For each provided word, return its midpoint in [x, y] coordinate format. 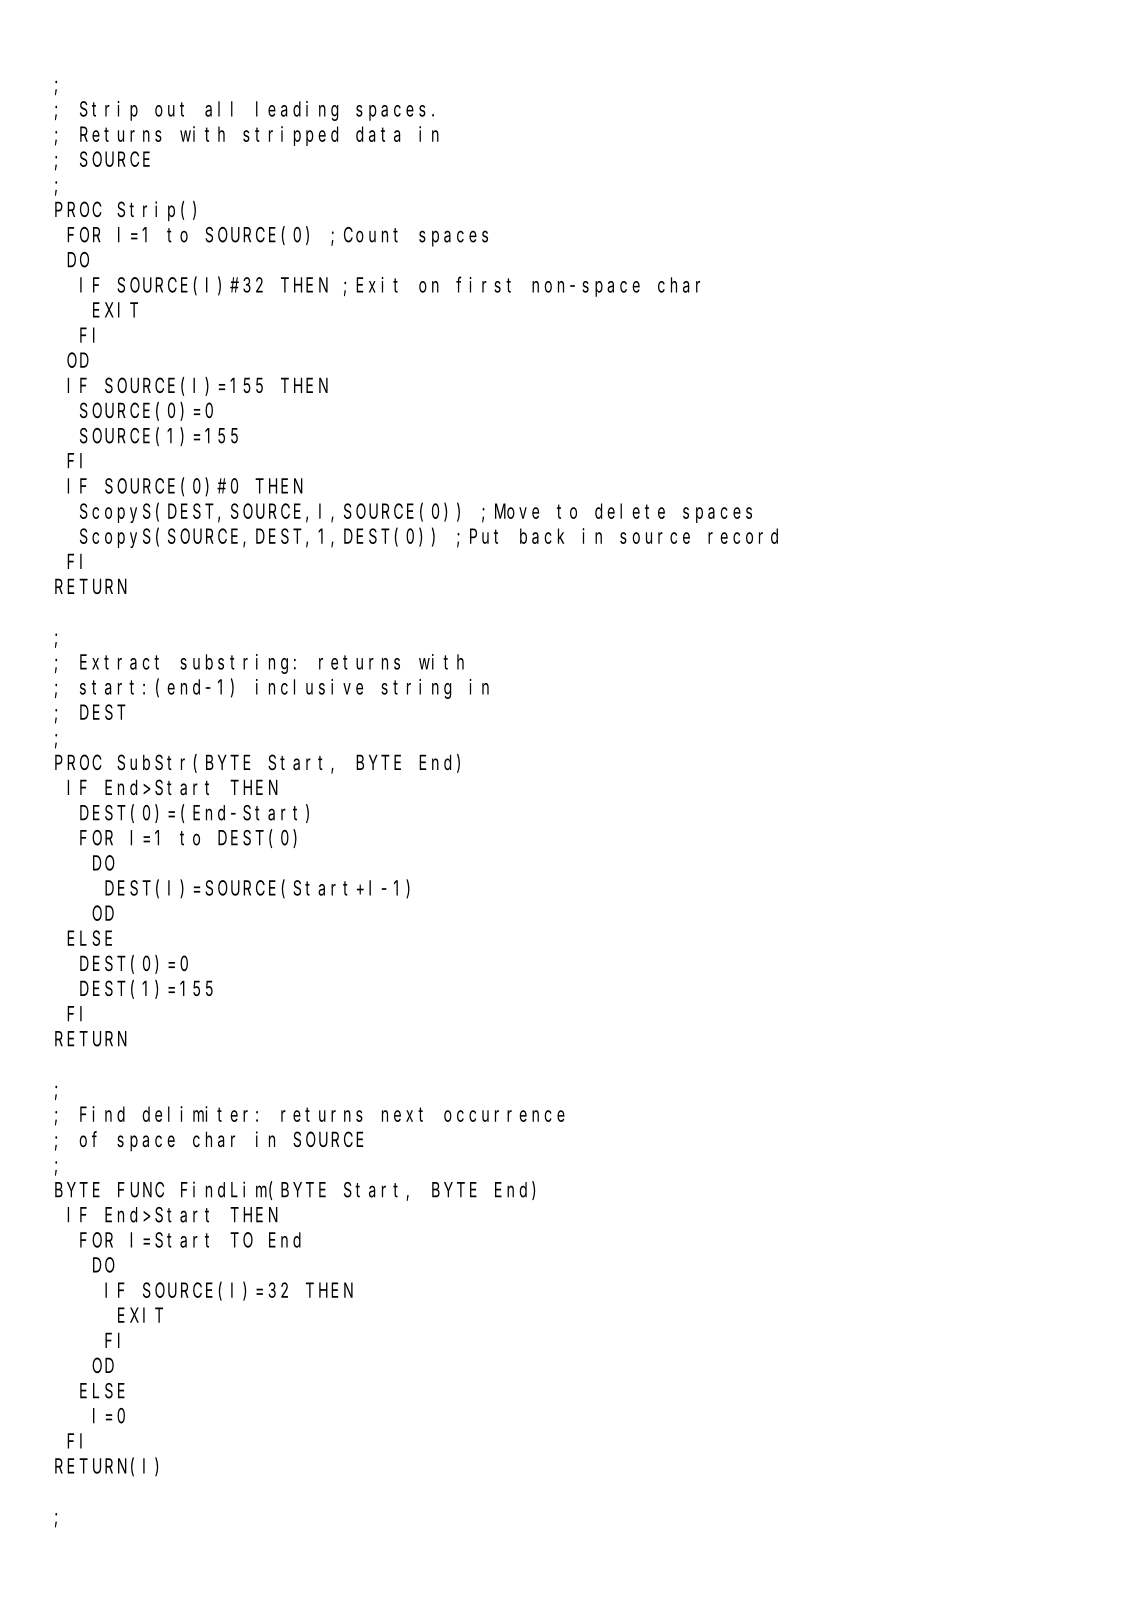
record [743, 536]
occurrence [504, 1116]
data [378, 134]
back [542, 536]
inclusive [309, 687]
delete [630, 511]
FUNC [141, 1190]
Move [517, 511]
